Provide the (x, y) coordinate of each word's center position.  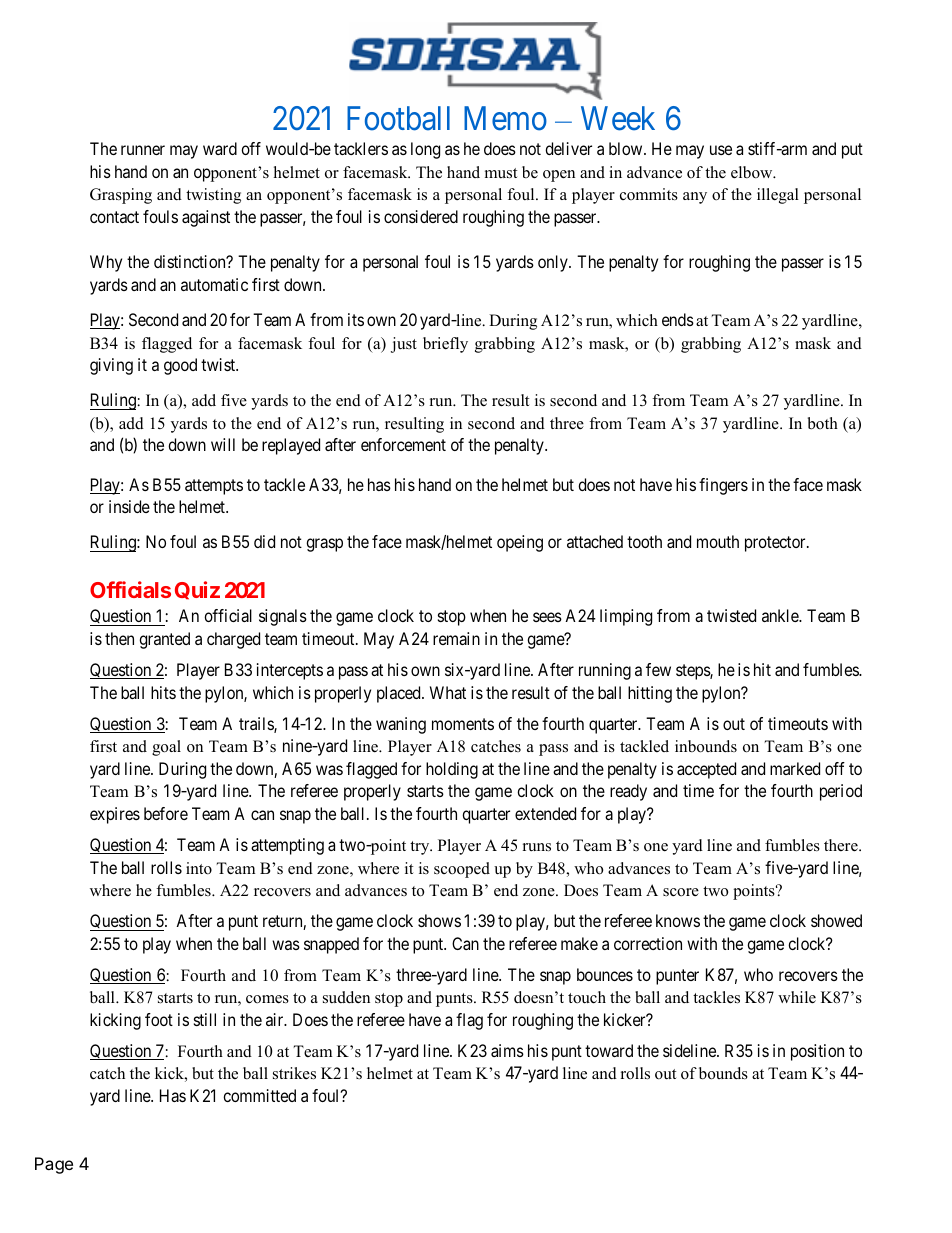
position (817, 1052)
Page (54, 1165)
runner (143, 150)
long (425, 150)
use (721, 150)
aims (507, 1050)
